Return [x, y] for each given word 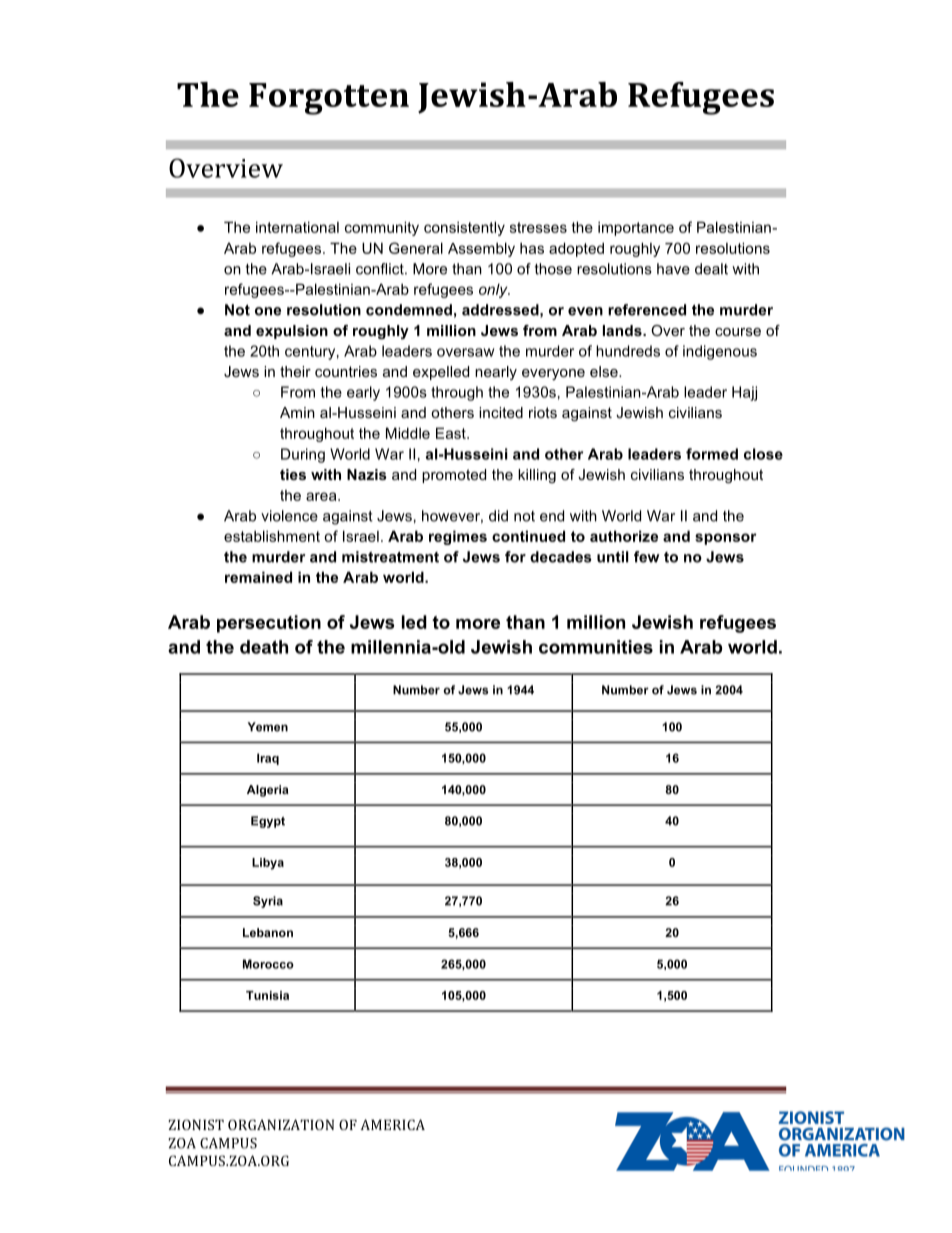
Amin [297, 412]
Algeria [268, 791]
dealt [711, 269]
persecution [269, 624]
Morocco [268, 964]
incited [501, 412]
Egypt [268, 822]
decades [561, 557]
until [613, 557]
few [647, 557]
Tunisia [267, 995]
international [297, 227]
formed [712, 454]
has [532, 248]
